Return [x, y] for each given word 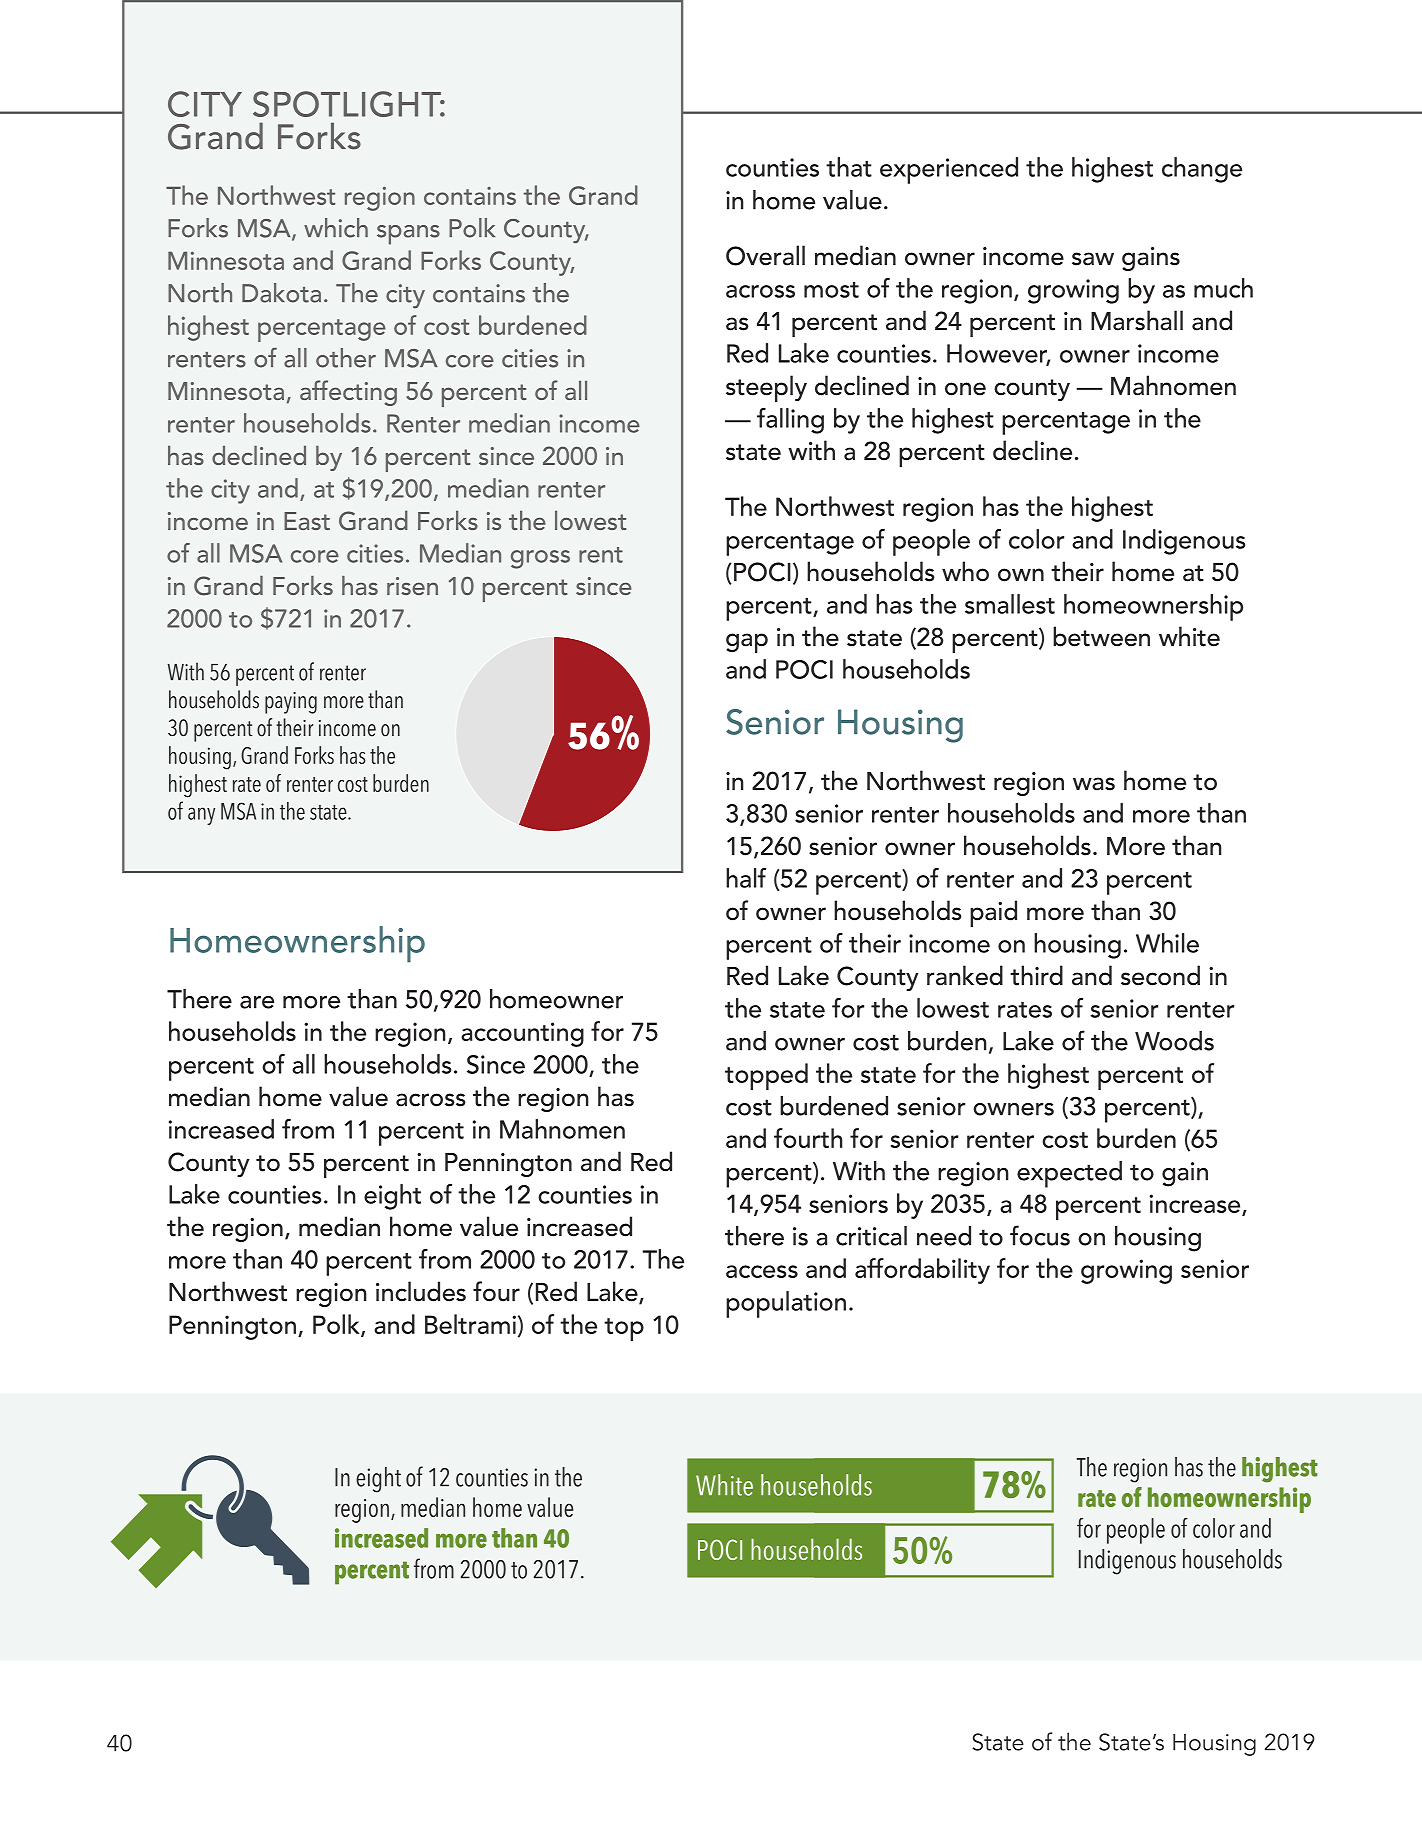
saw [1093, 259]
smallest [1010, 604]
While [1167, 943]
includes [421, 1291]
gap [747, 643]
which [336, 228]
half [746, 878]
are [257, 1002]
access [762, 1271]
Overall [765, 255]
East [307, 521]
